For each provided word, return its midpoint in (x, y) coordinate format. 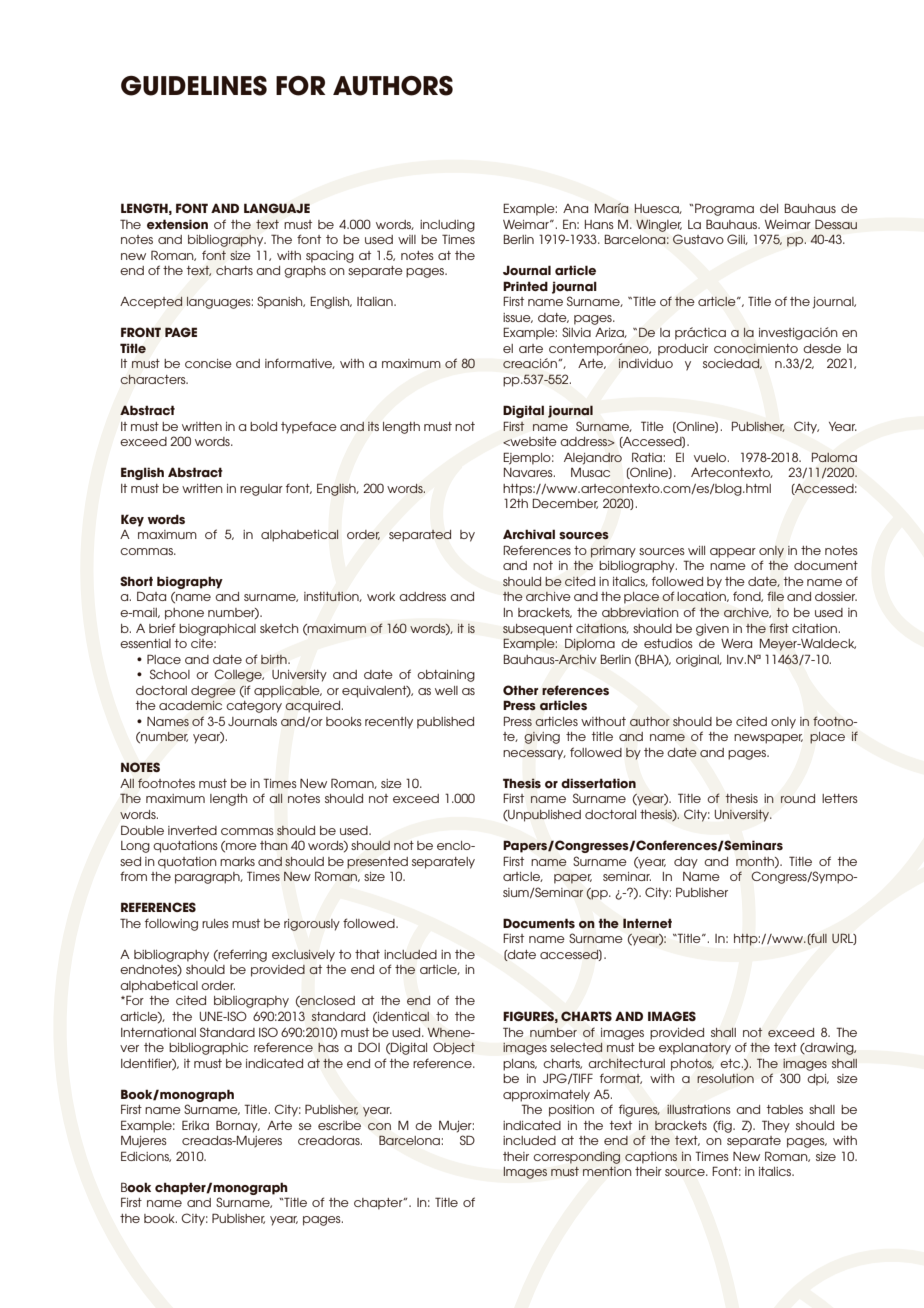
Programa (724, 209)
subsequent (538, 630)
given (712, 630)
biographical (217, 630)
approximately (546, 1096)
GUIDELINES (194, 86)
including (447, 226)
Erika (195, 1125)
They (776, 1126)
